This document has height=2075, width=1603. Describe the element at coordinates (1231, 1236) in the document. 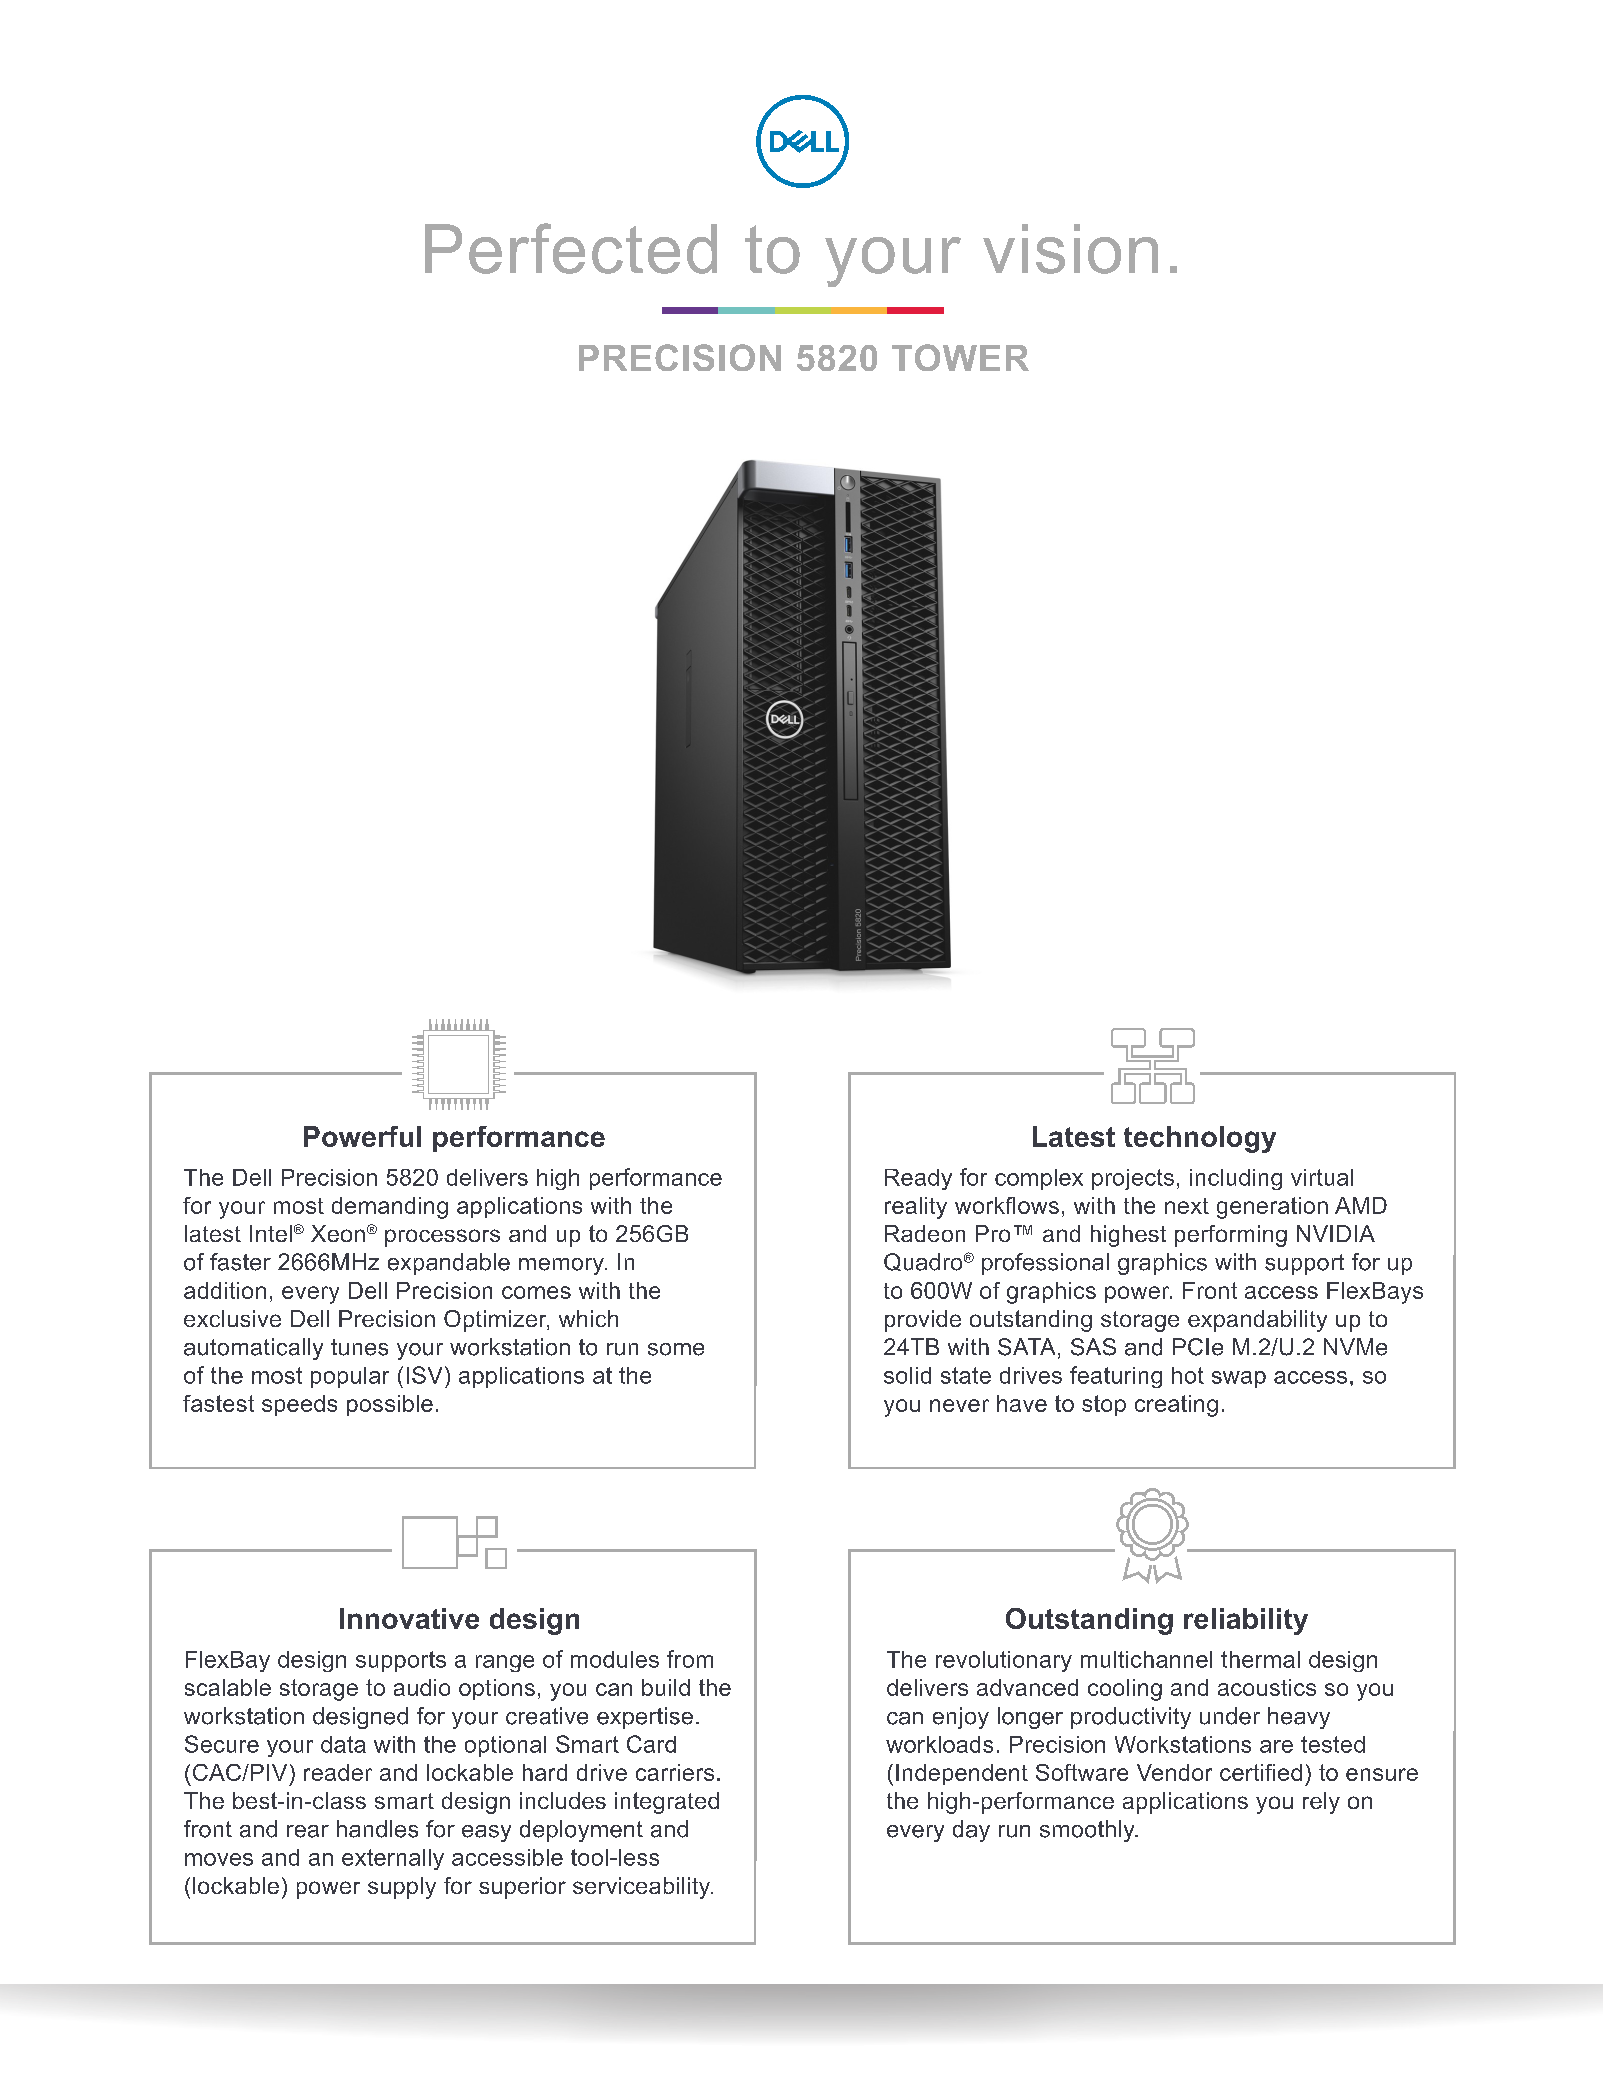

I see `performing` at that location.
